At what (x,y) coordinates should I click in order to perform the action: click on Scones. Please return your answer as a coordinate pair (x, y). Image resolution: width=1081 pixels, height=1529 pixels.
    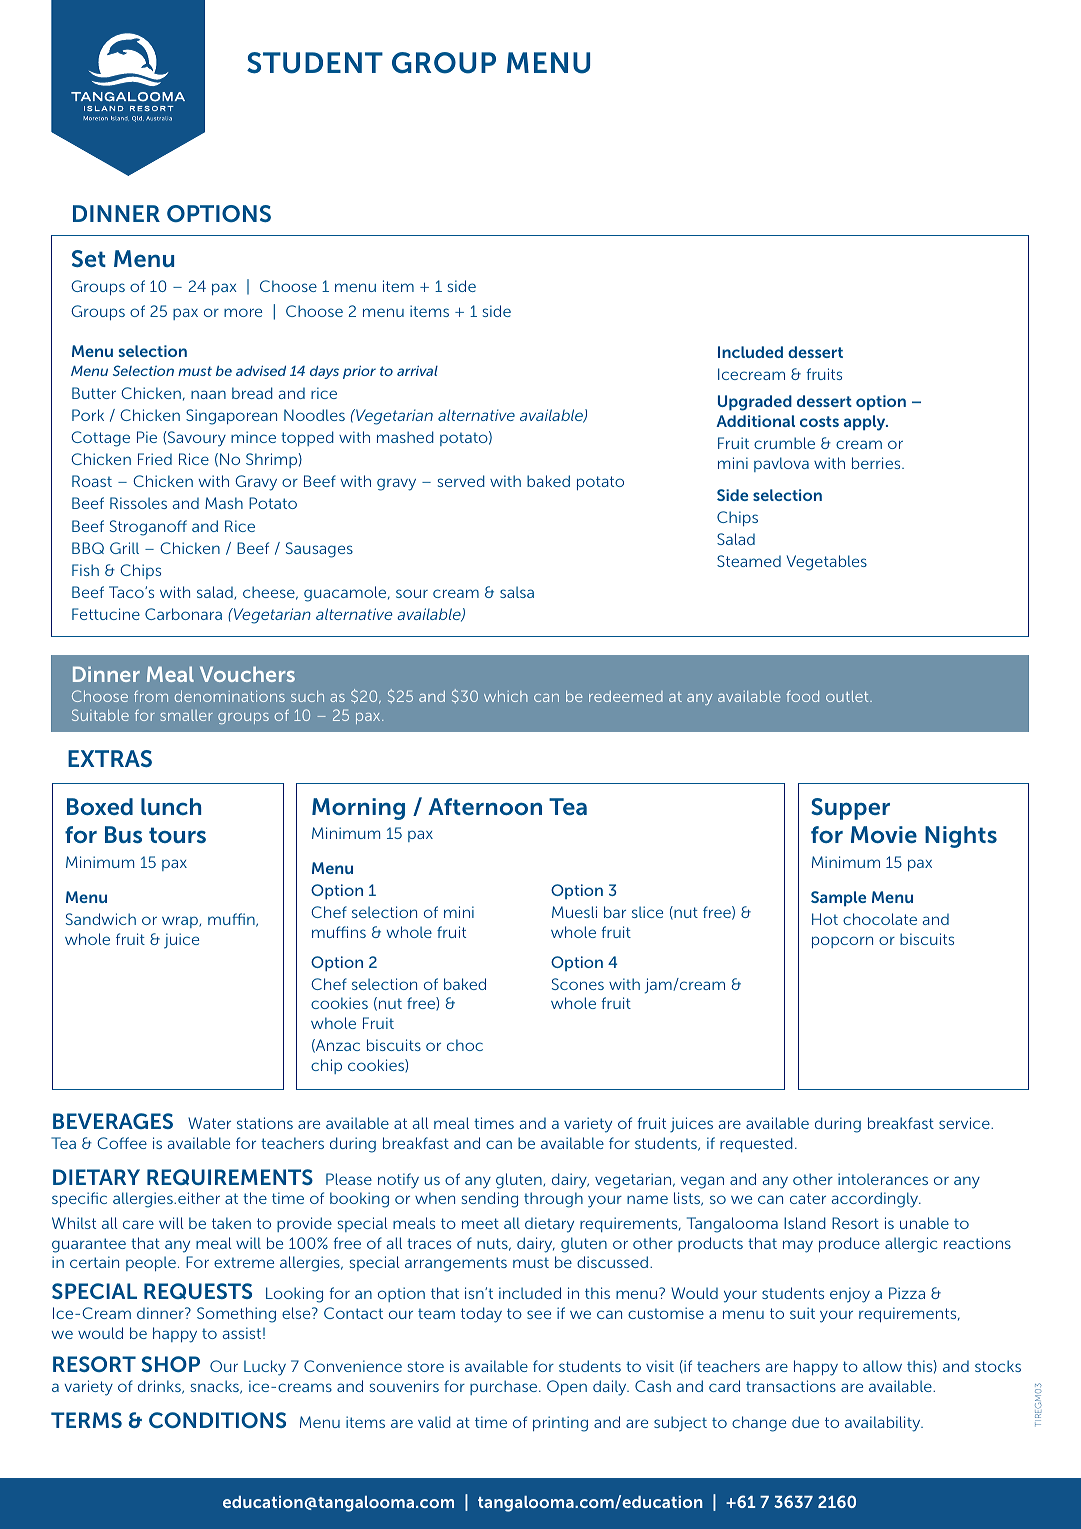
    Looking at the image, I should click on (578, 984).
